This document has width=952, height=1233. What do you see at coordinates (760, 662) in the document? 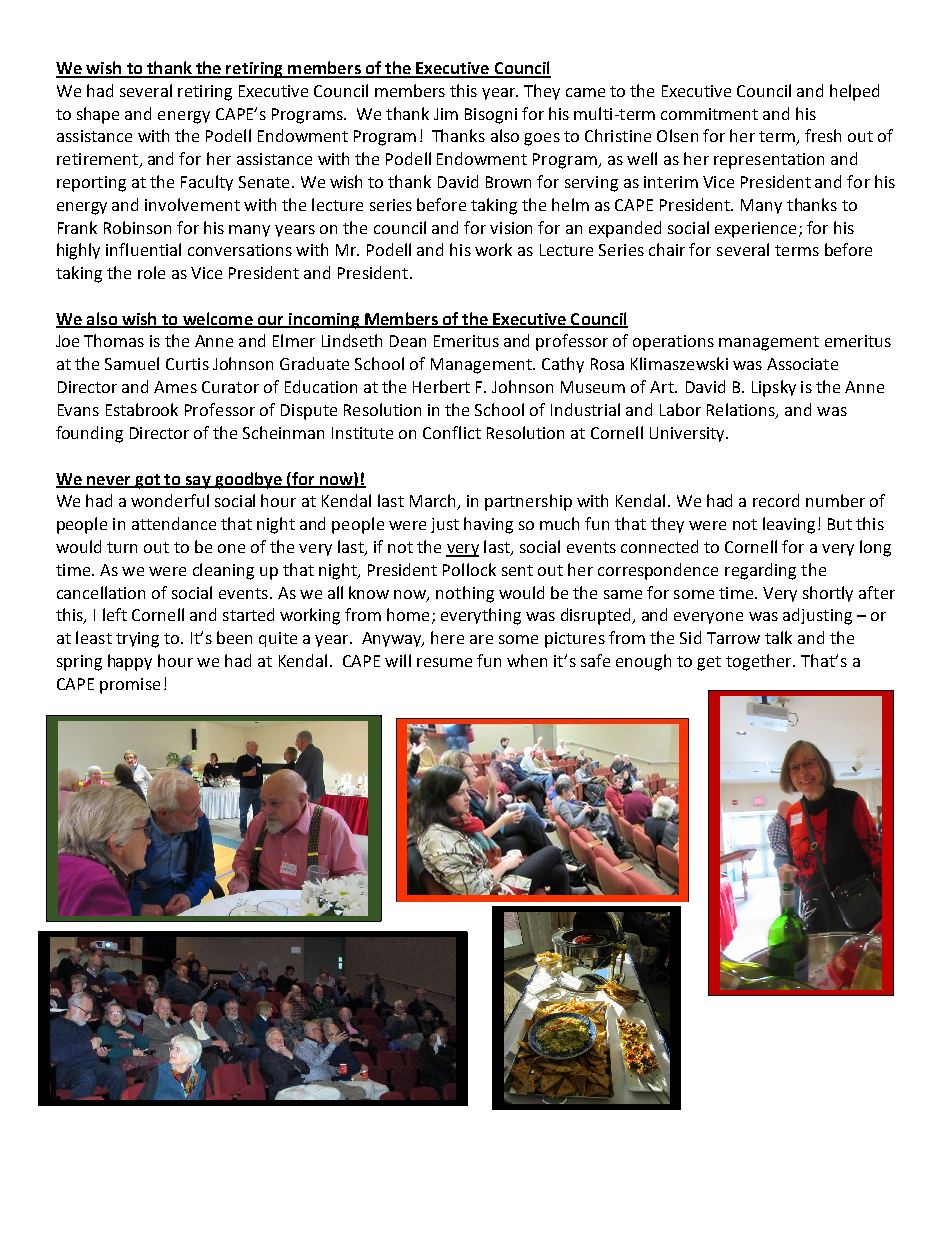
I see `together` at bounding box center [760, 662].
